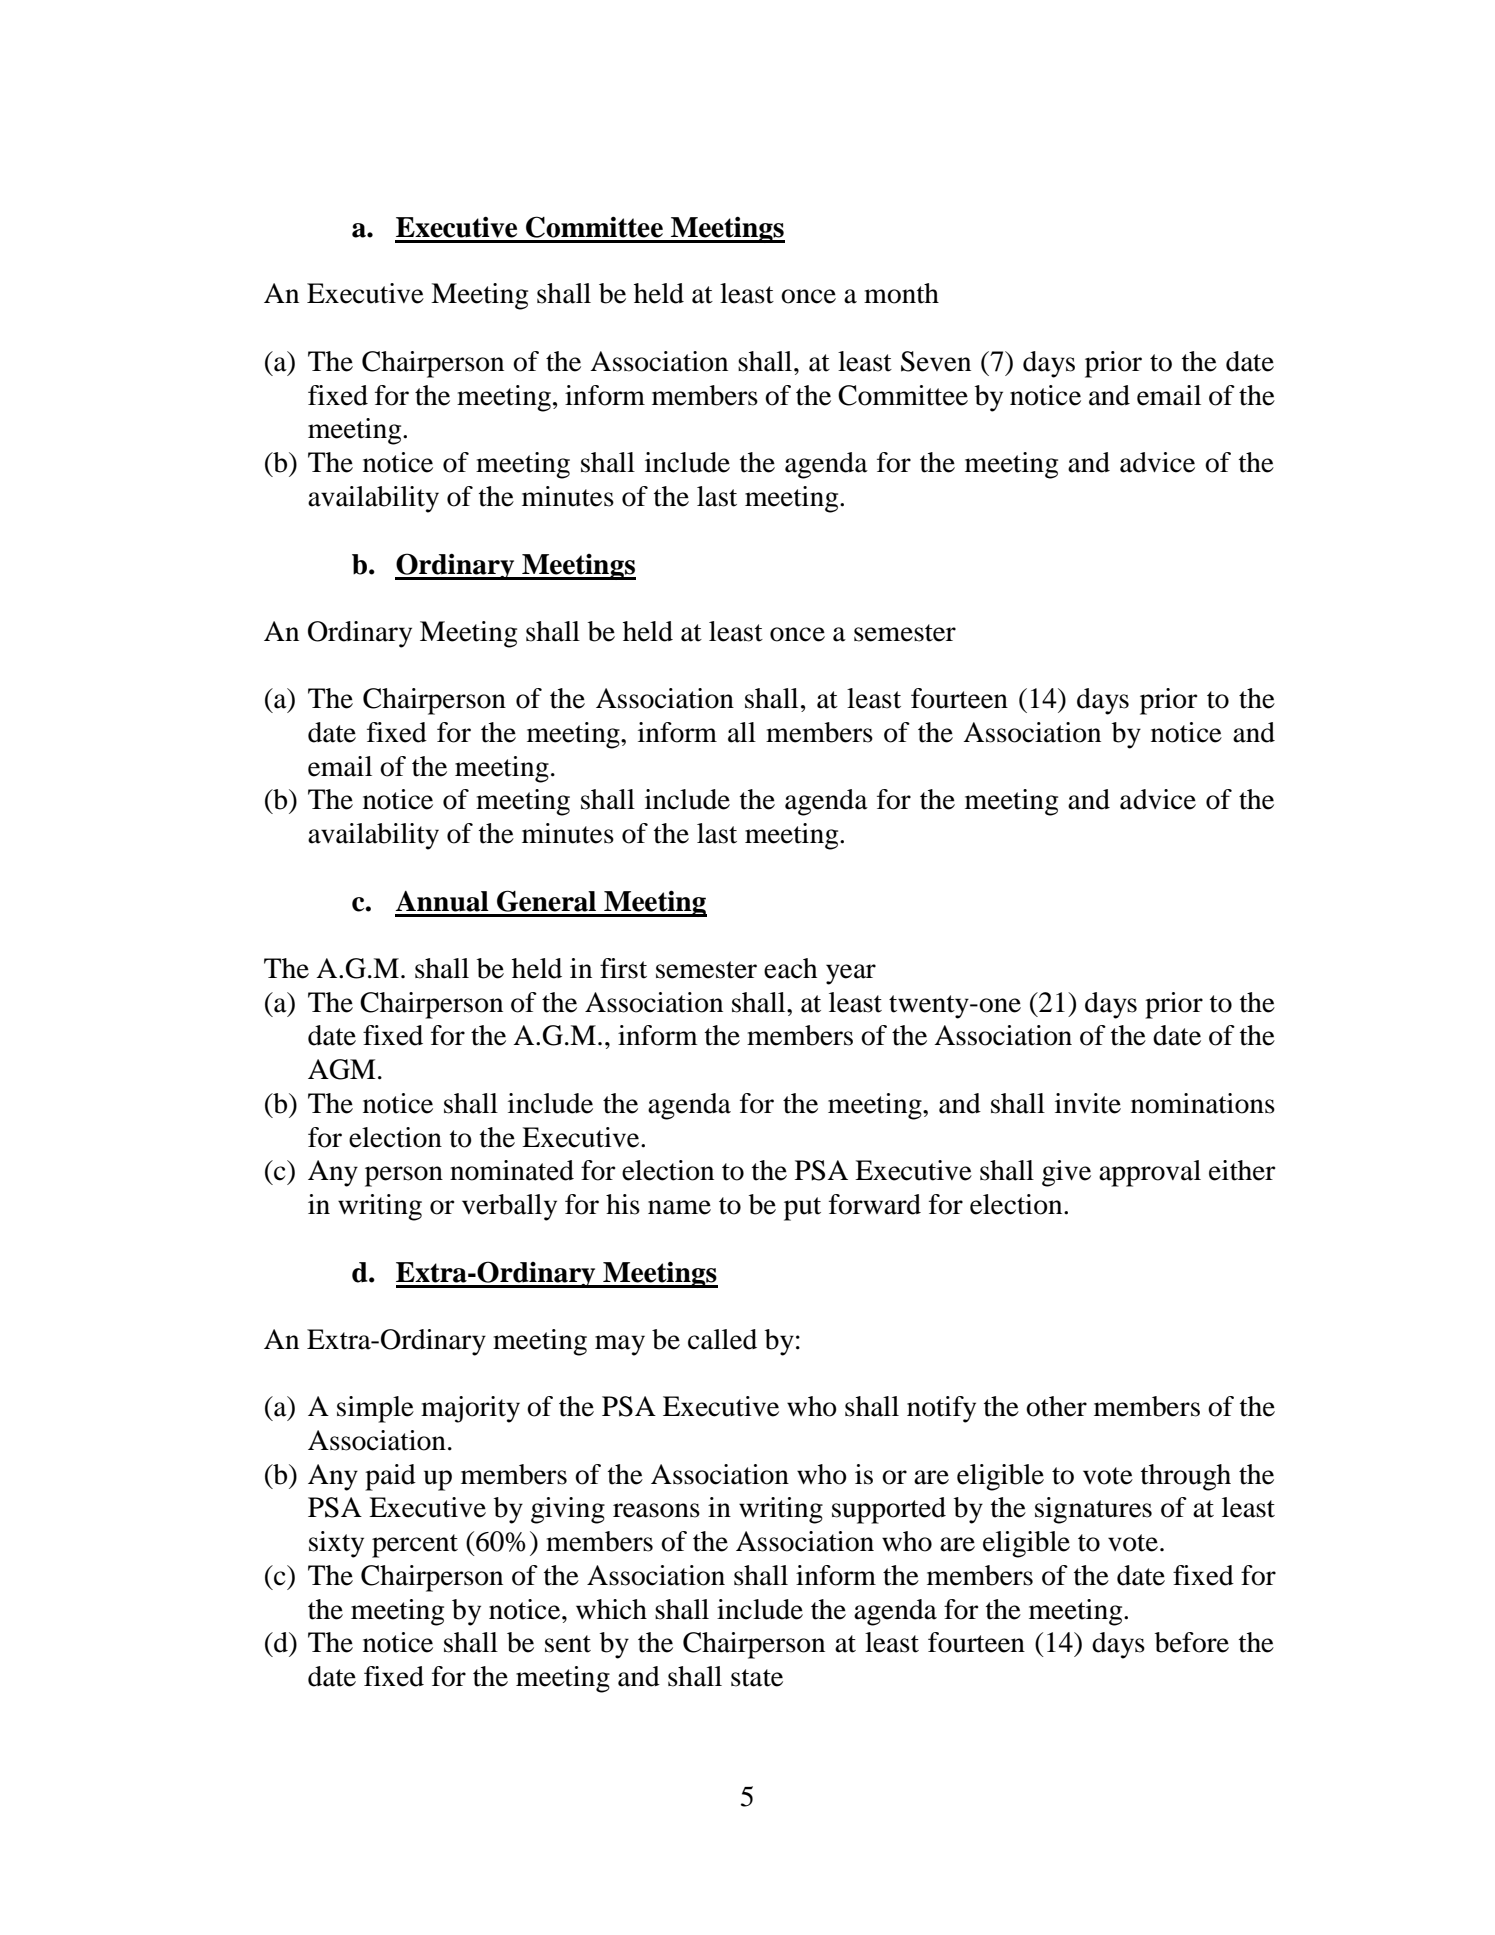 The image size is (1495, 1935). What do you see at coordinates (1088, 1103) in the screenshot?
I see `invite` at bounding box center [1088, 1103].
